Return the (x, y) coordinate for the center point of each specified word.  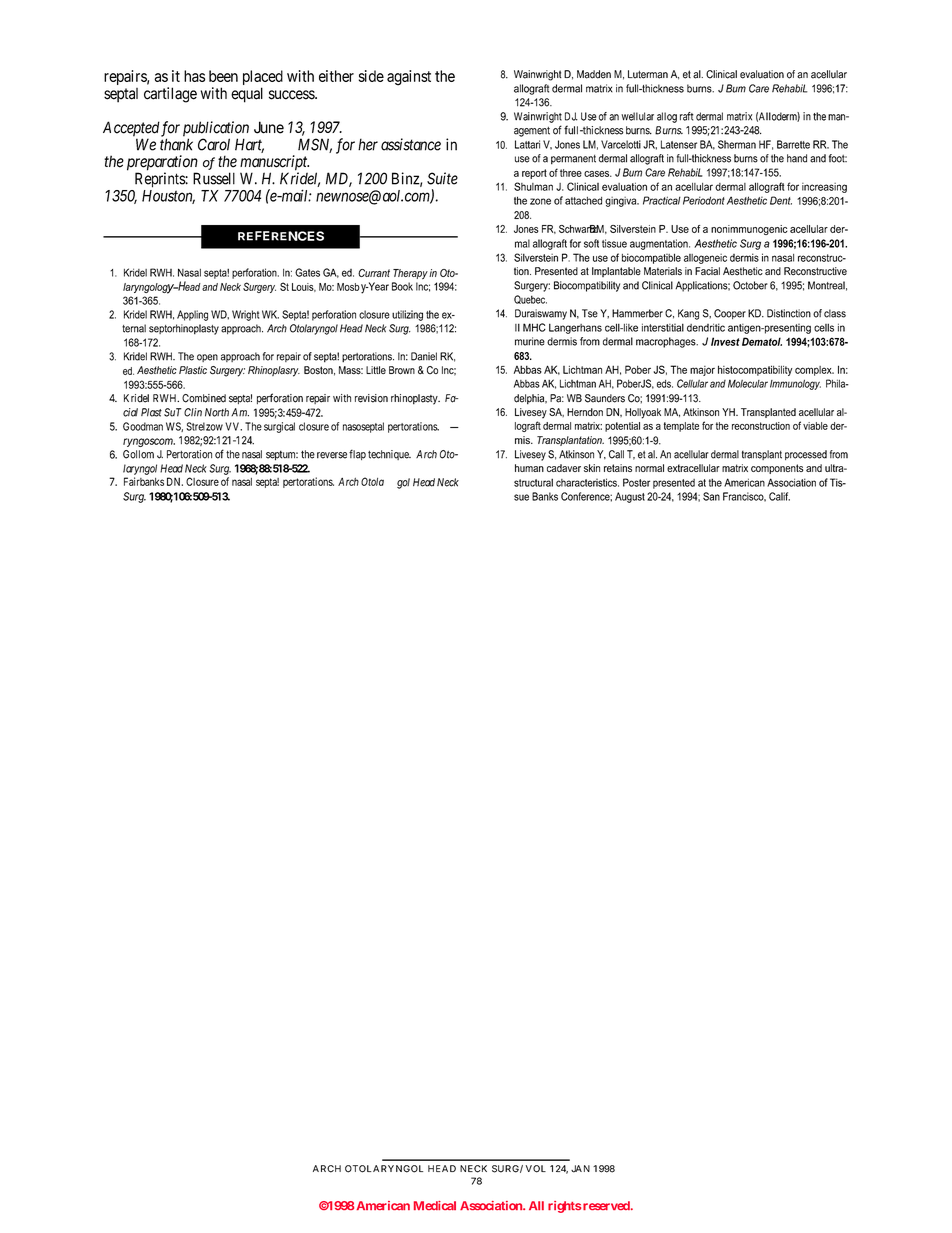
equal (247, 95)
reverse (332, 455)
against (409, 78)
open (207, 358)
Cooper (730, 314)
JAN (580, 1169)
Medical (435, 1205)
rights (564, 1207)
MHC (534, 327)
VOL (536, 1169)
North (217, 412)
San (711, 496)
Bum (736, 88)
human (529, 468)
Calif (779, 496)
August (630, 497)
